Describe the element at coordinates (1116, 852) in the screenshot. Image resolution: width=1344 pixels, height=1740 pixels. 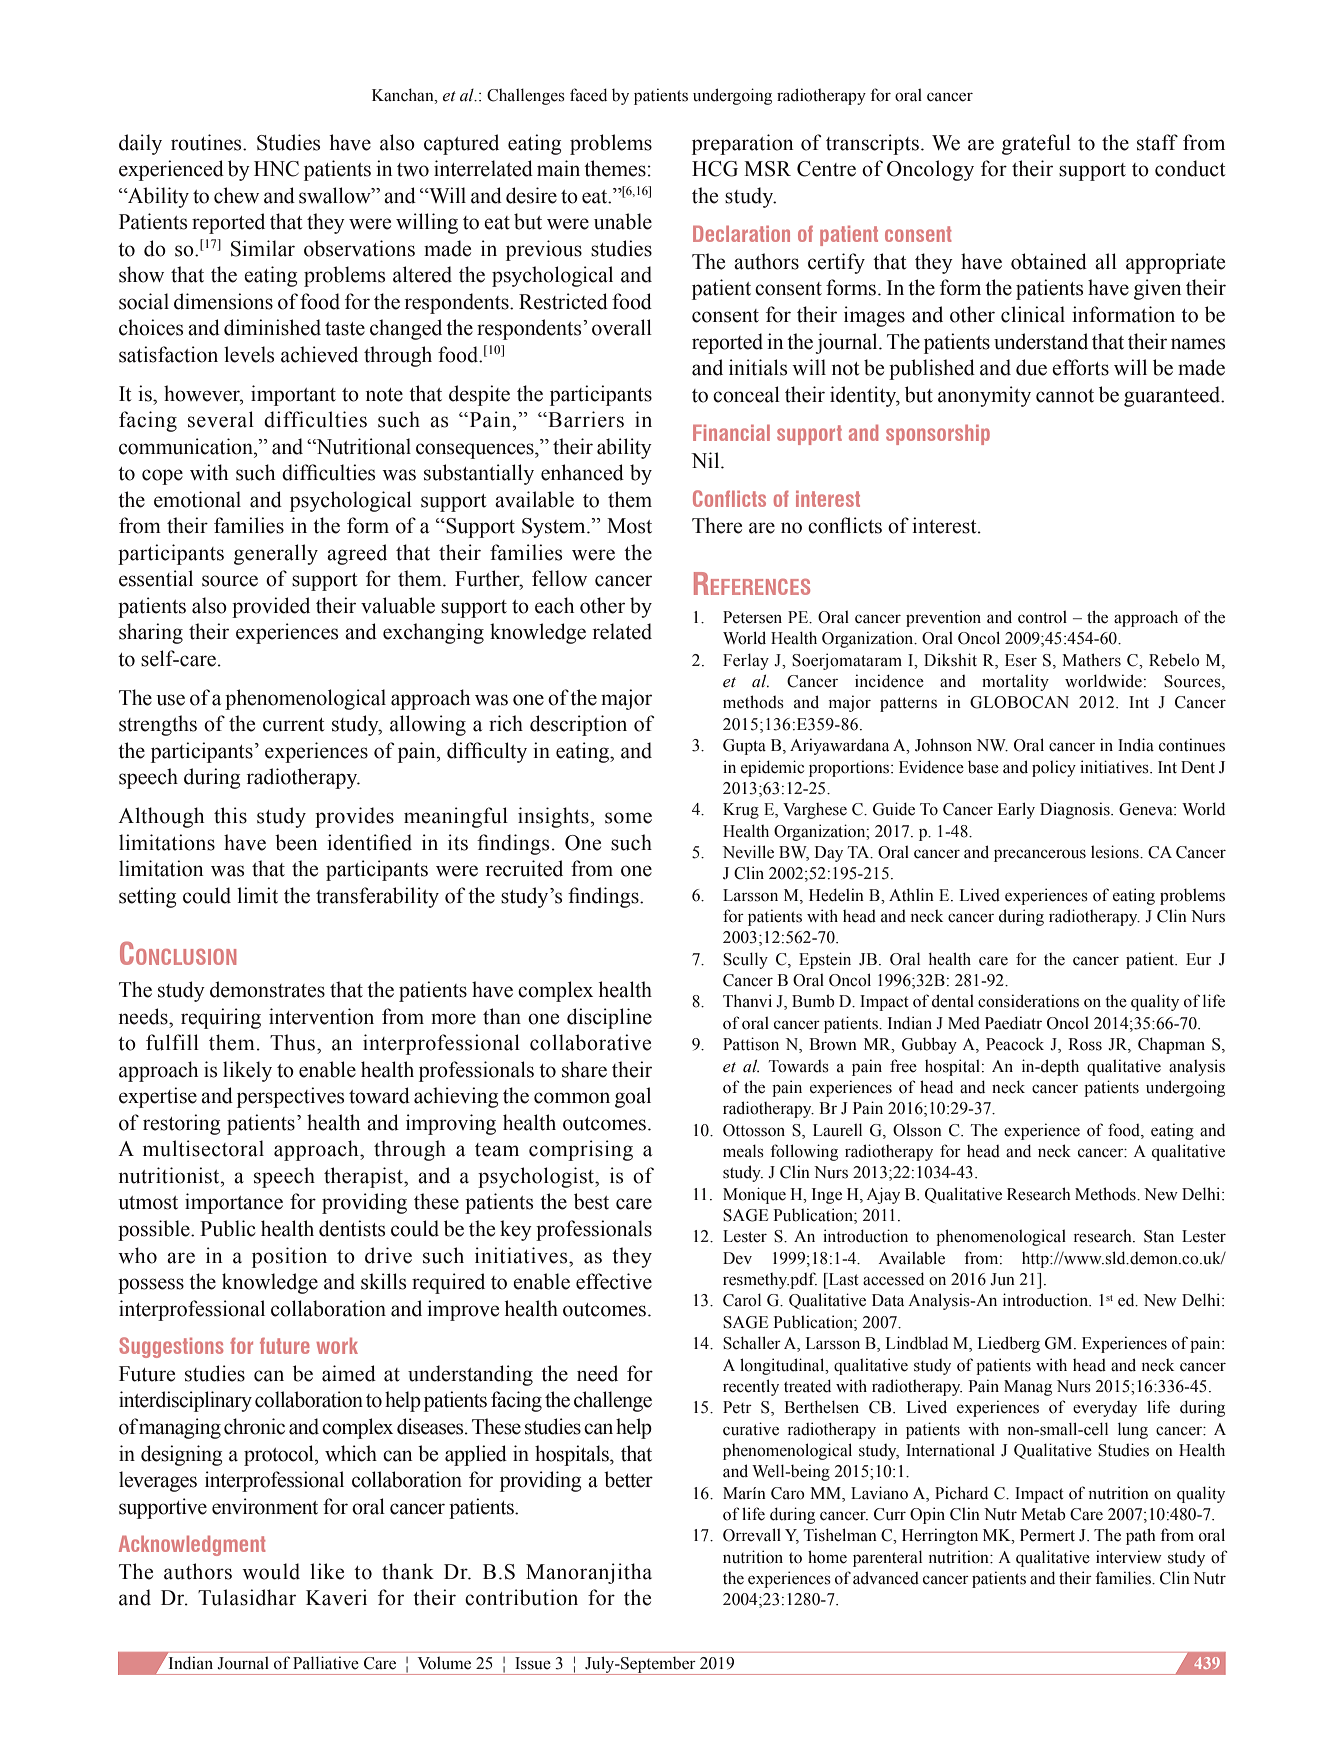
I see `lesions` at that location.
